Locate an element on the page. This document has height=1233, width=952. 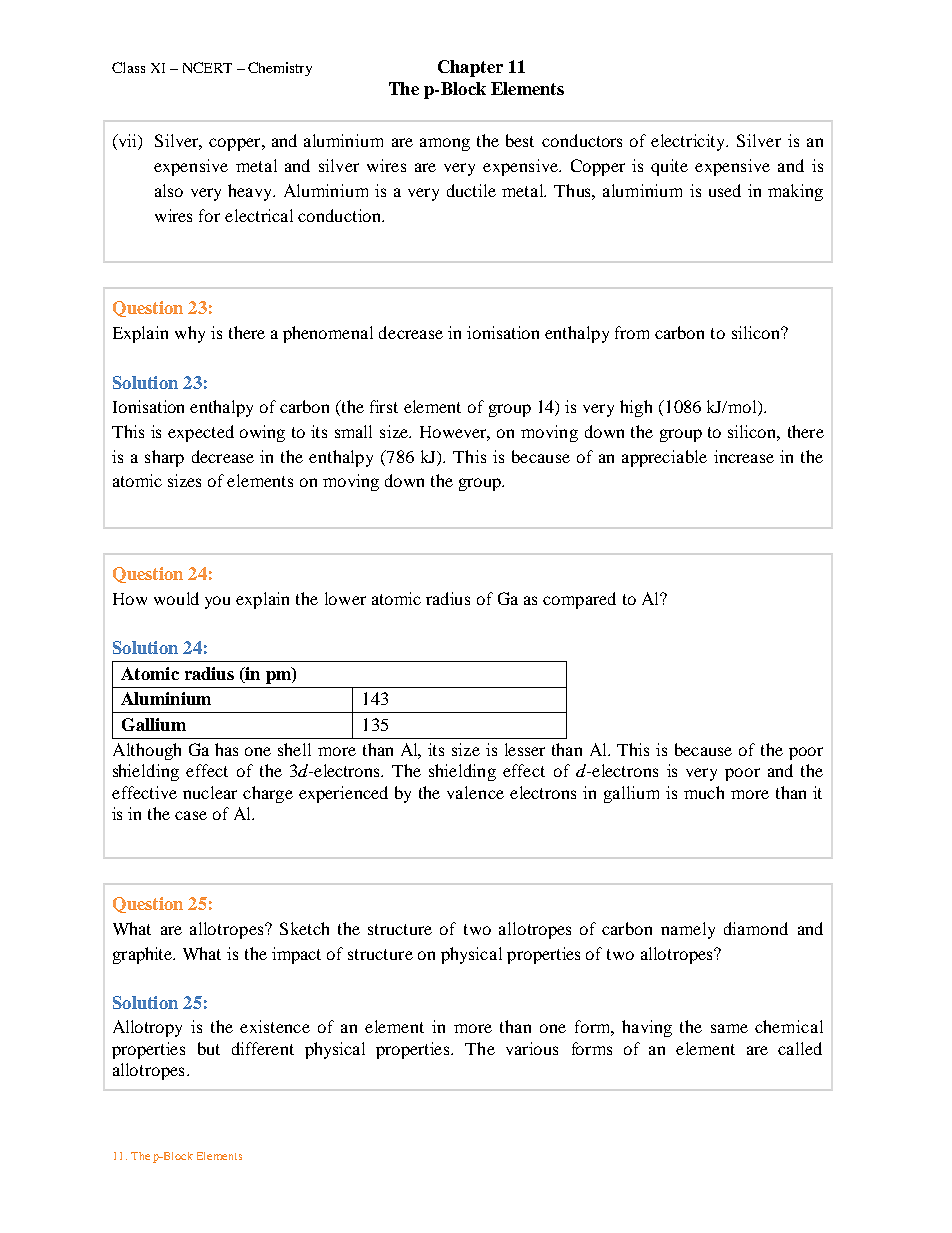
Chapter is located at coordinates (470, 68).
